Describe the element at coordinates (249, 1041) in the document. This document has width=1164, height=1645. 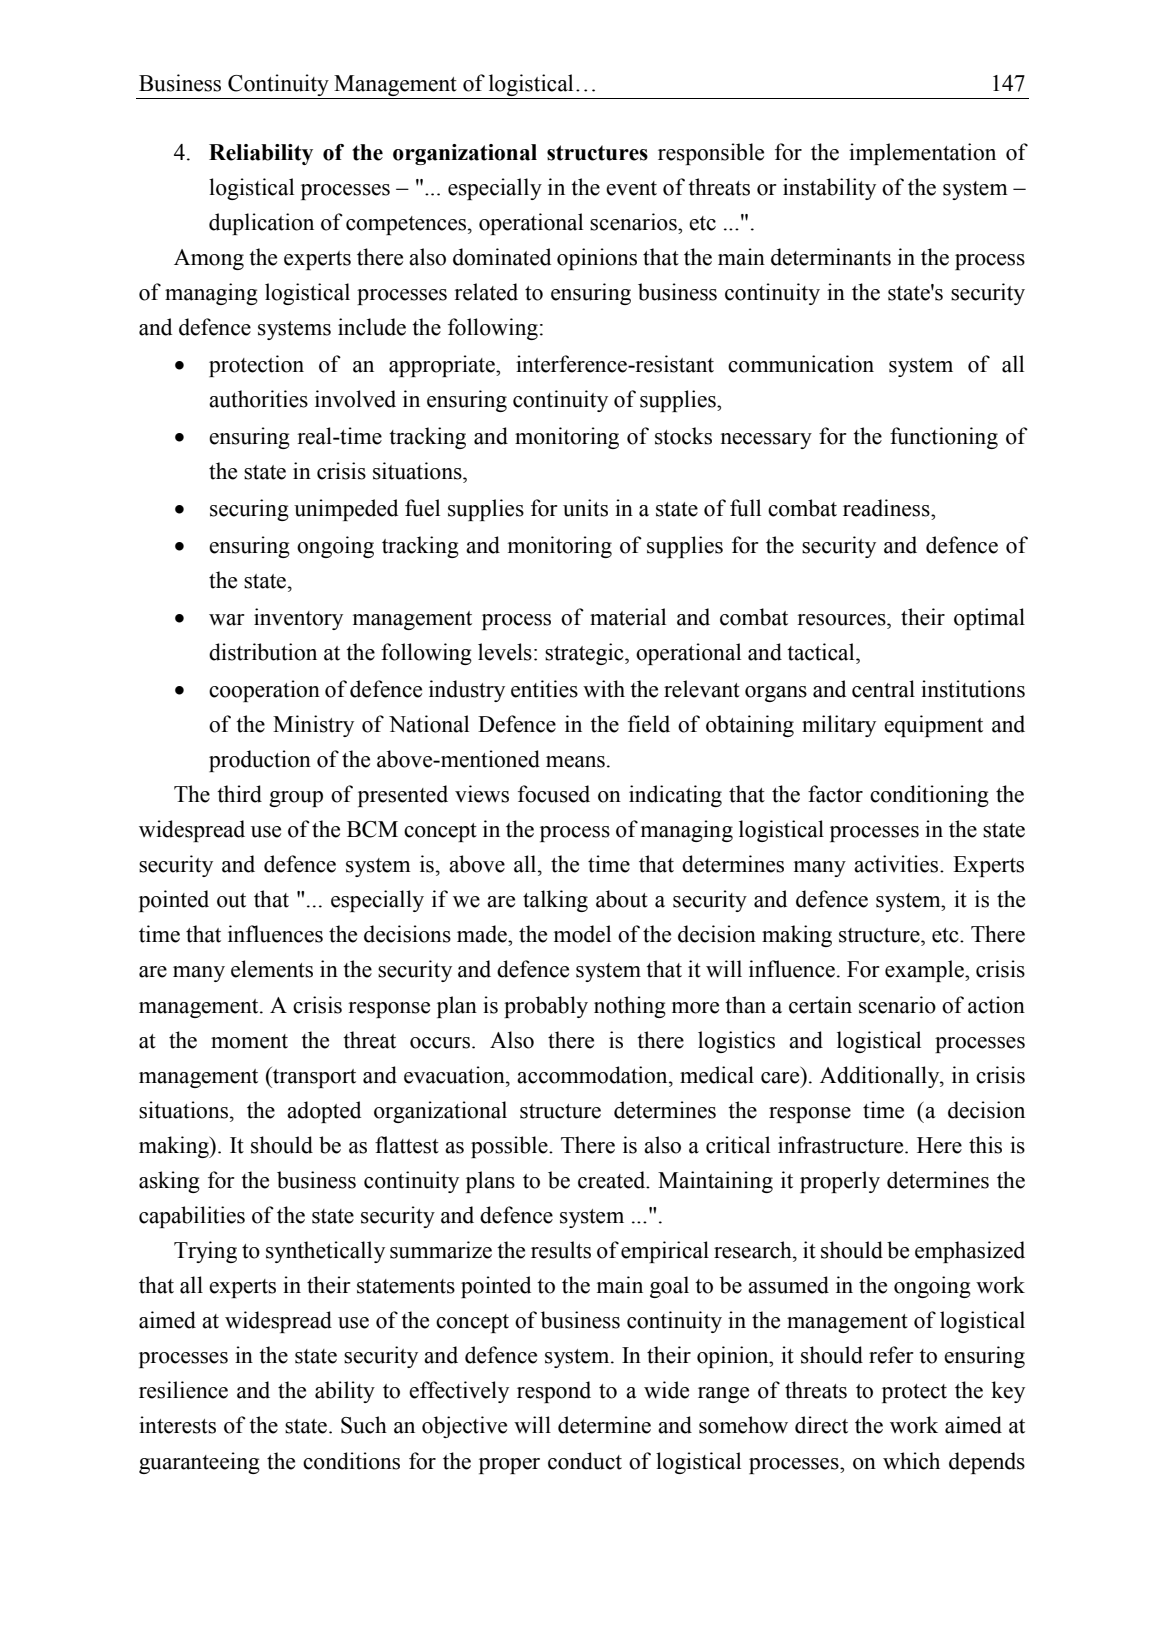
I see `moment` at that location.
